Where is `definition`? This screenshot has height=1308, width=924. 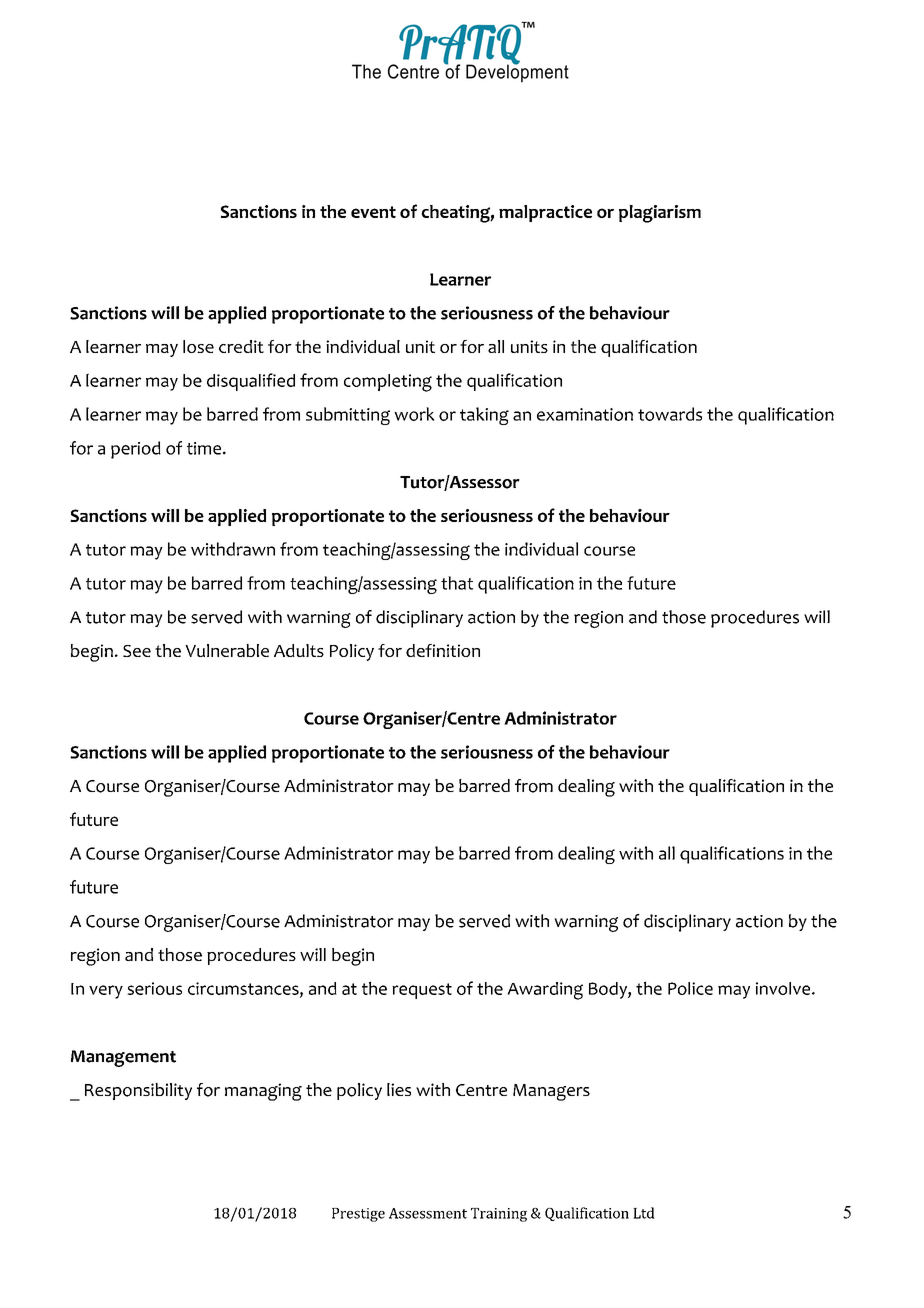 definition is located at coordinates (443, 650).
